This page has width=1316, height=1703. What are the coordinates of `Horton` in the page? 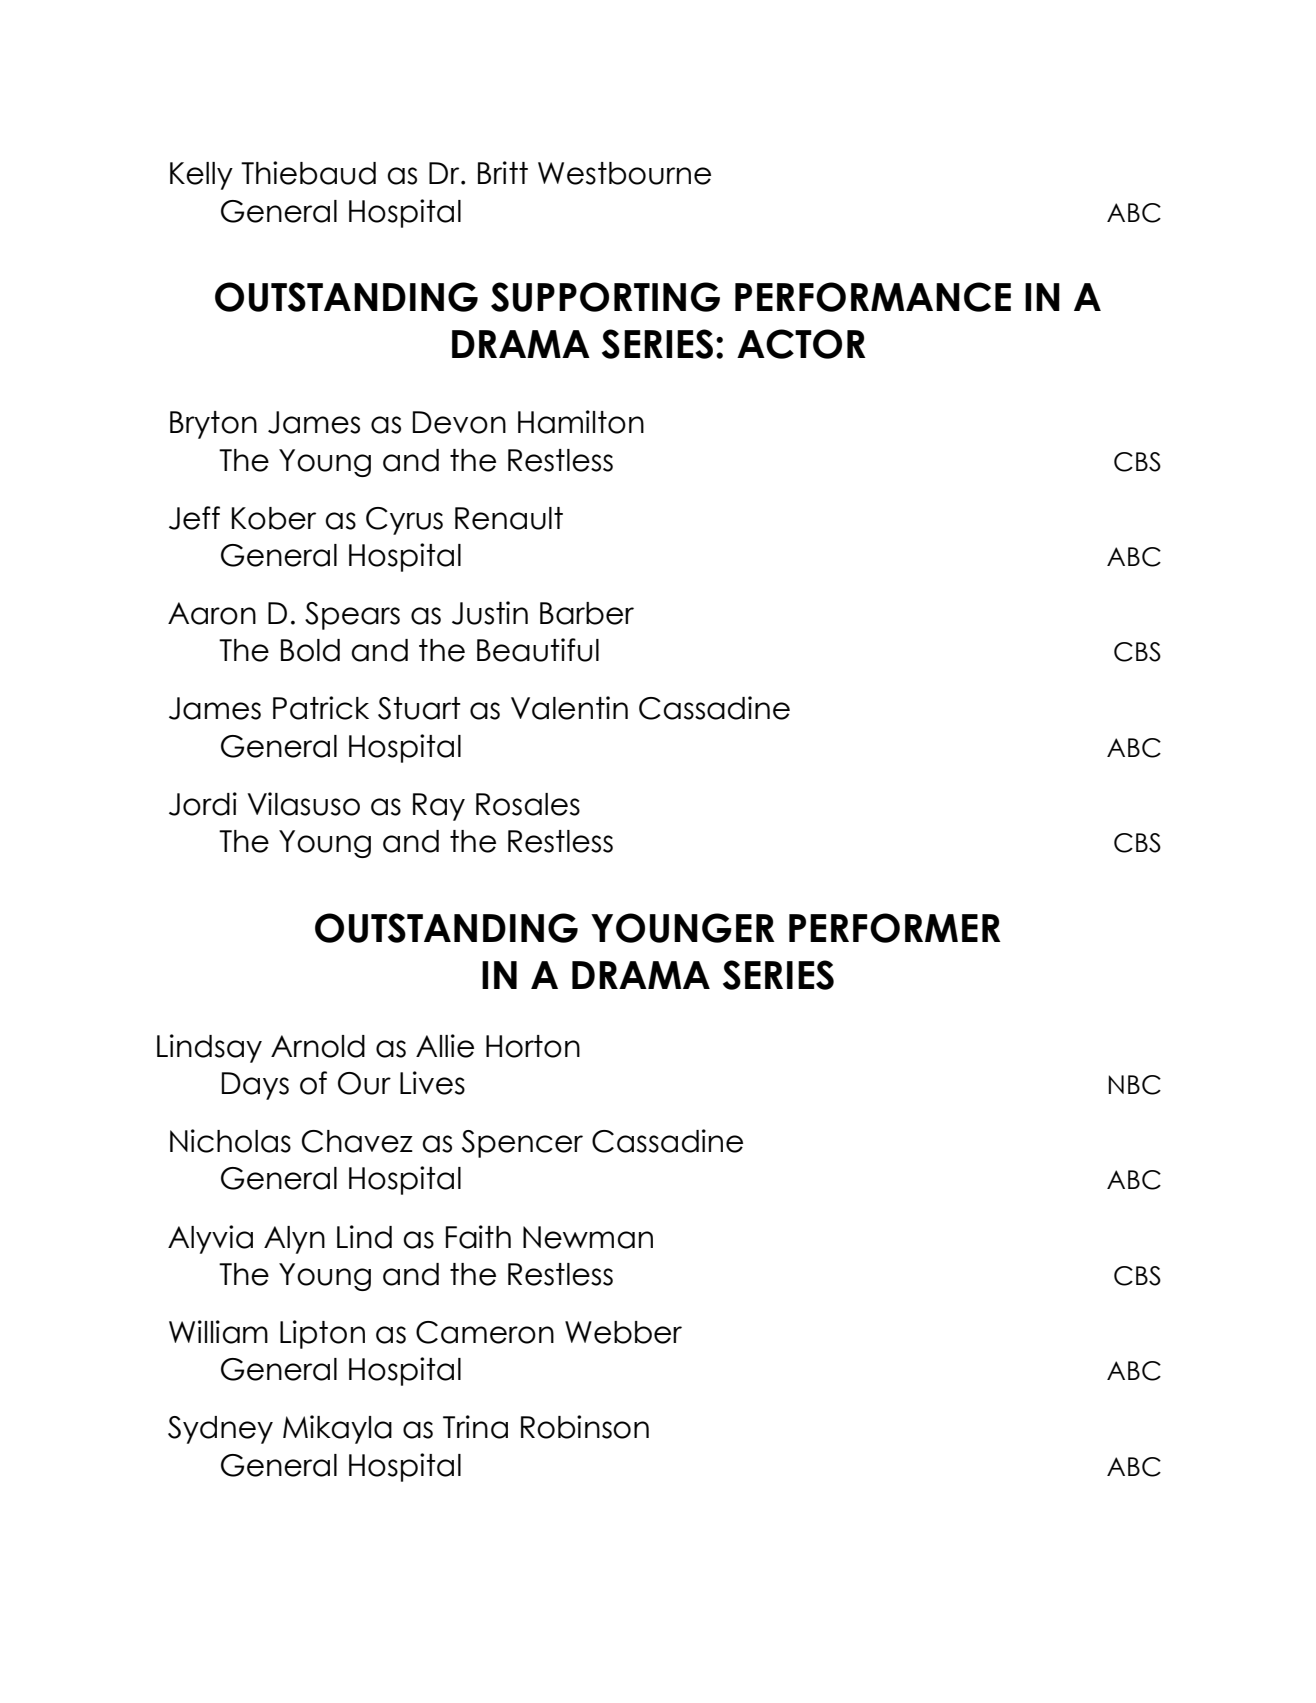 It's located at (533, 1046).
